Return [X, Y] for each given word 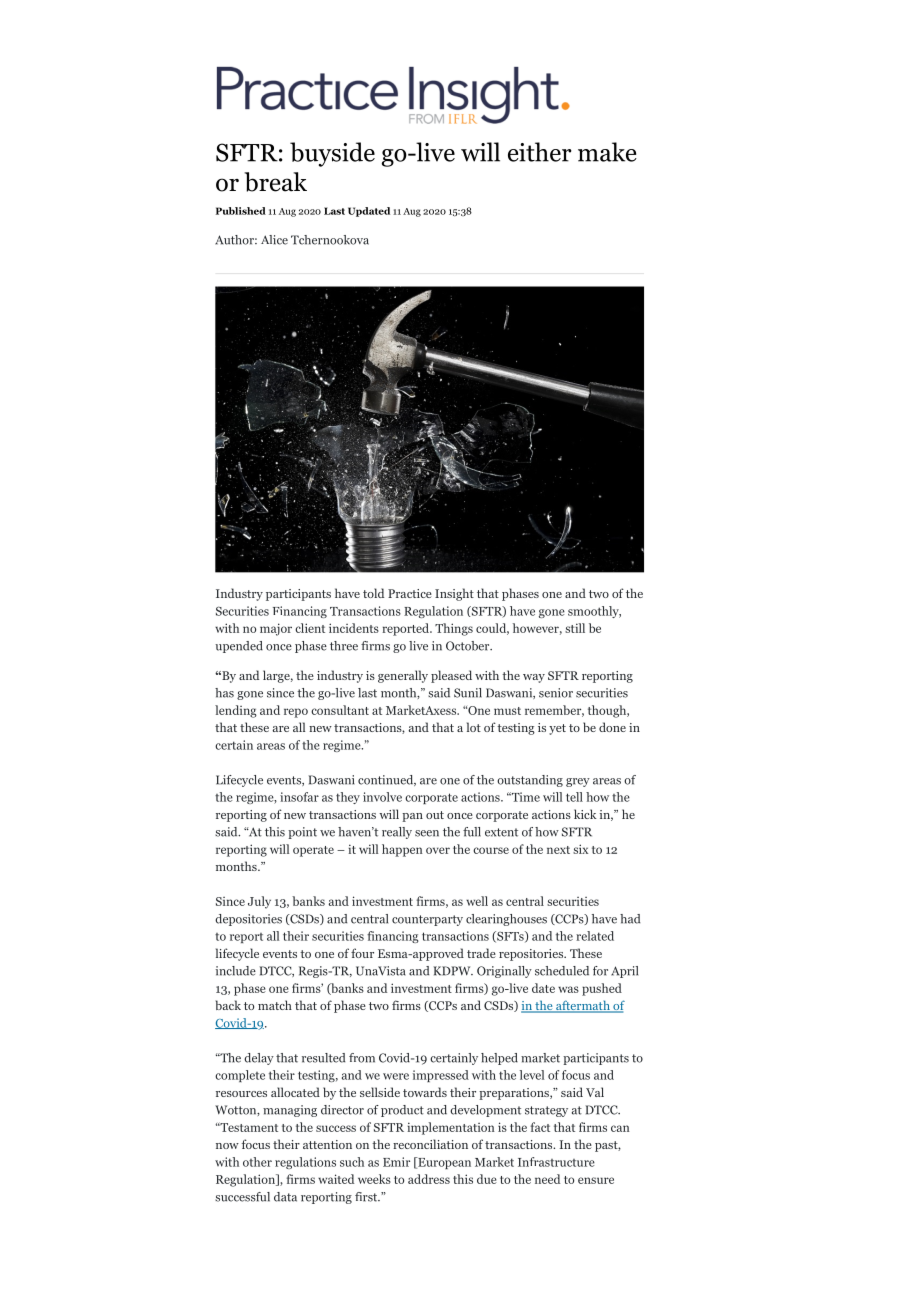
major [276, 629]
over [438, 850]
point [302, 833]
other [257, 1162]
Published [241, 211]
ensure [596, 1180]
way [534, 678]
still [575, 628]
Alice [274, 240]
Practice [410, 593]
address [429, 1179]
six [580, 849]
